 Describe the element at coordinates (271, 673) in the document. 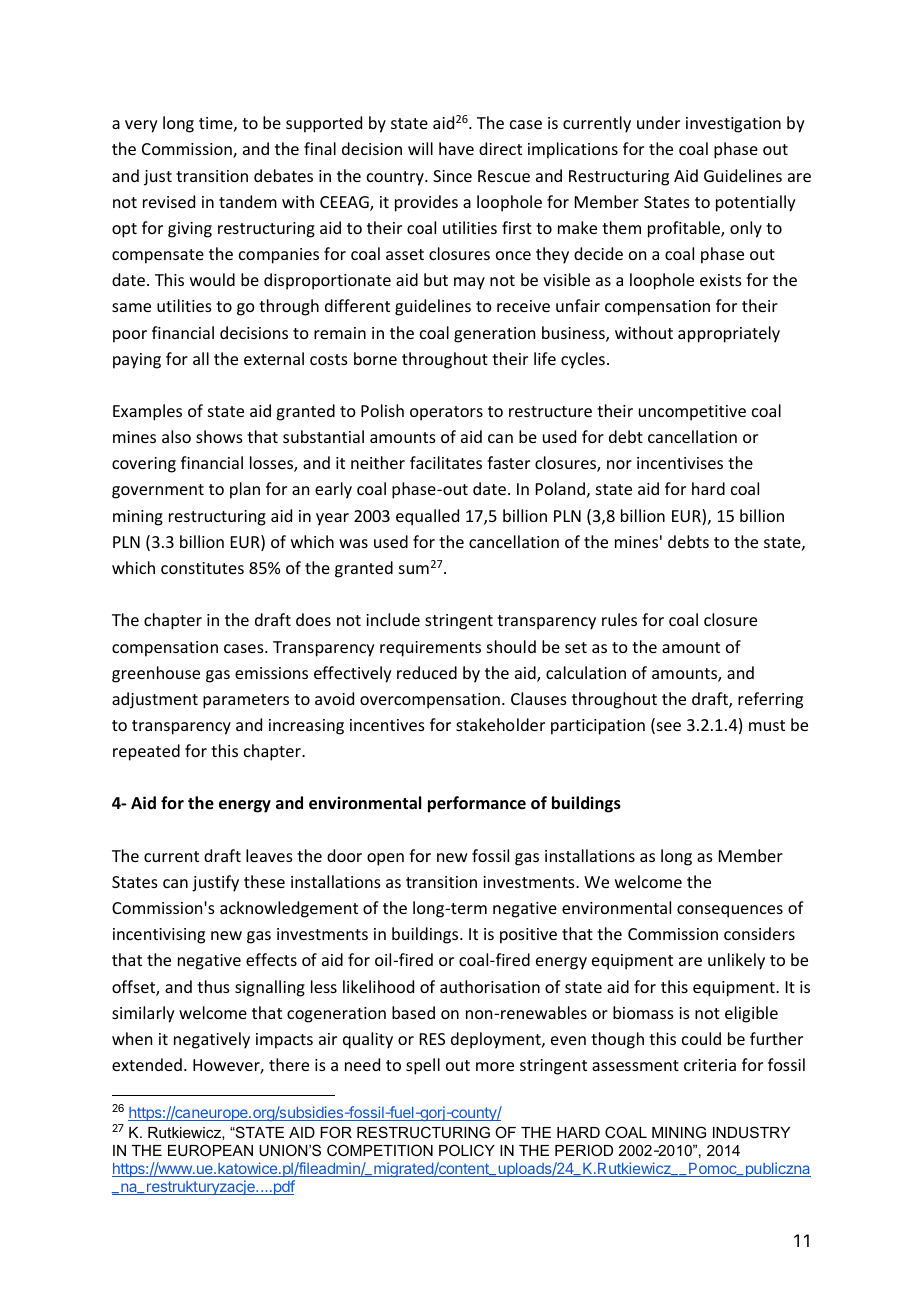

I see `emissions` at that location.
